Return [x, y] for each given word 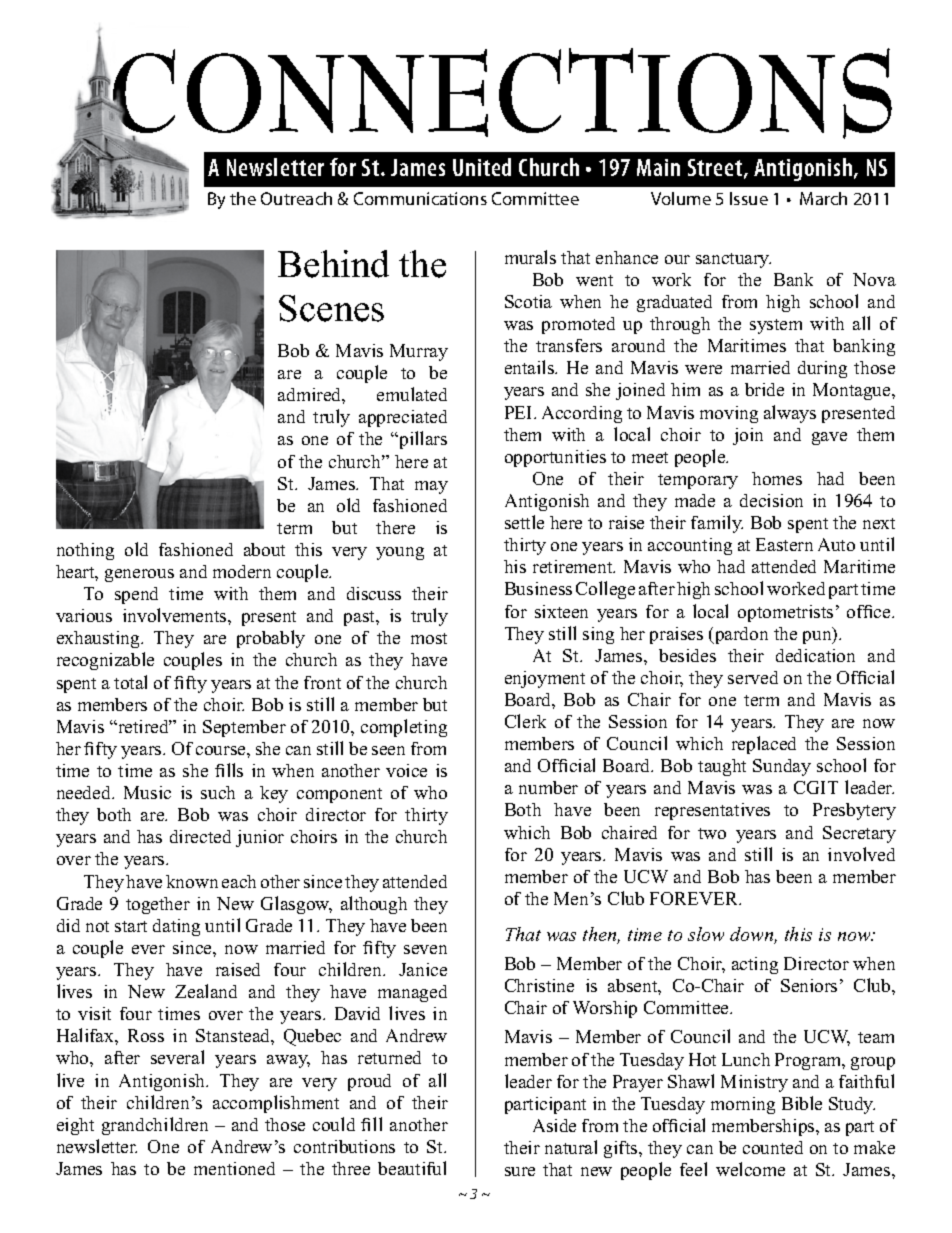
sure [520, 1171]
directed [200, 836]
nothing [85, 551]
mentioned [234, 1168]
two [712, 833]
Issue [749, 198]
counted [773, 1147]
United [482, 167]
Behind [333, 264]
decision [771, 500]
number [548, 787]
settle [524, 522]
